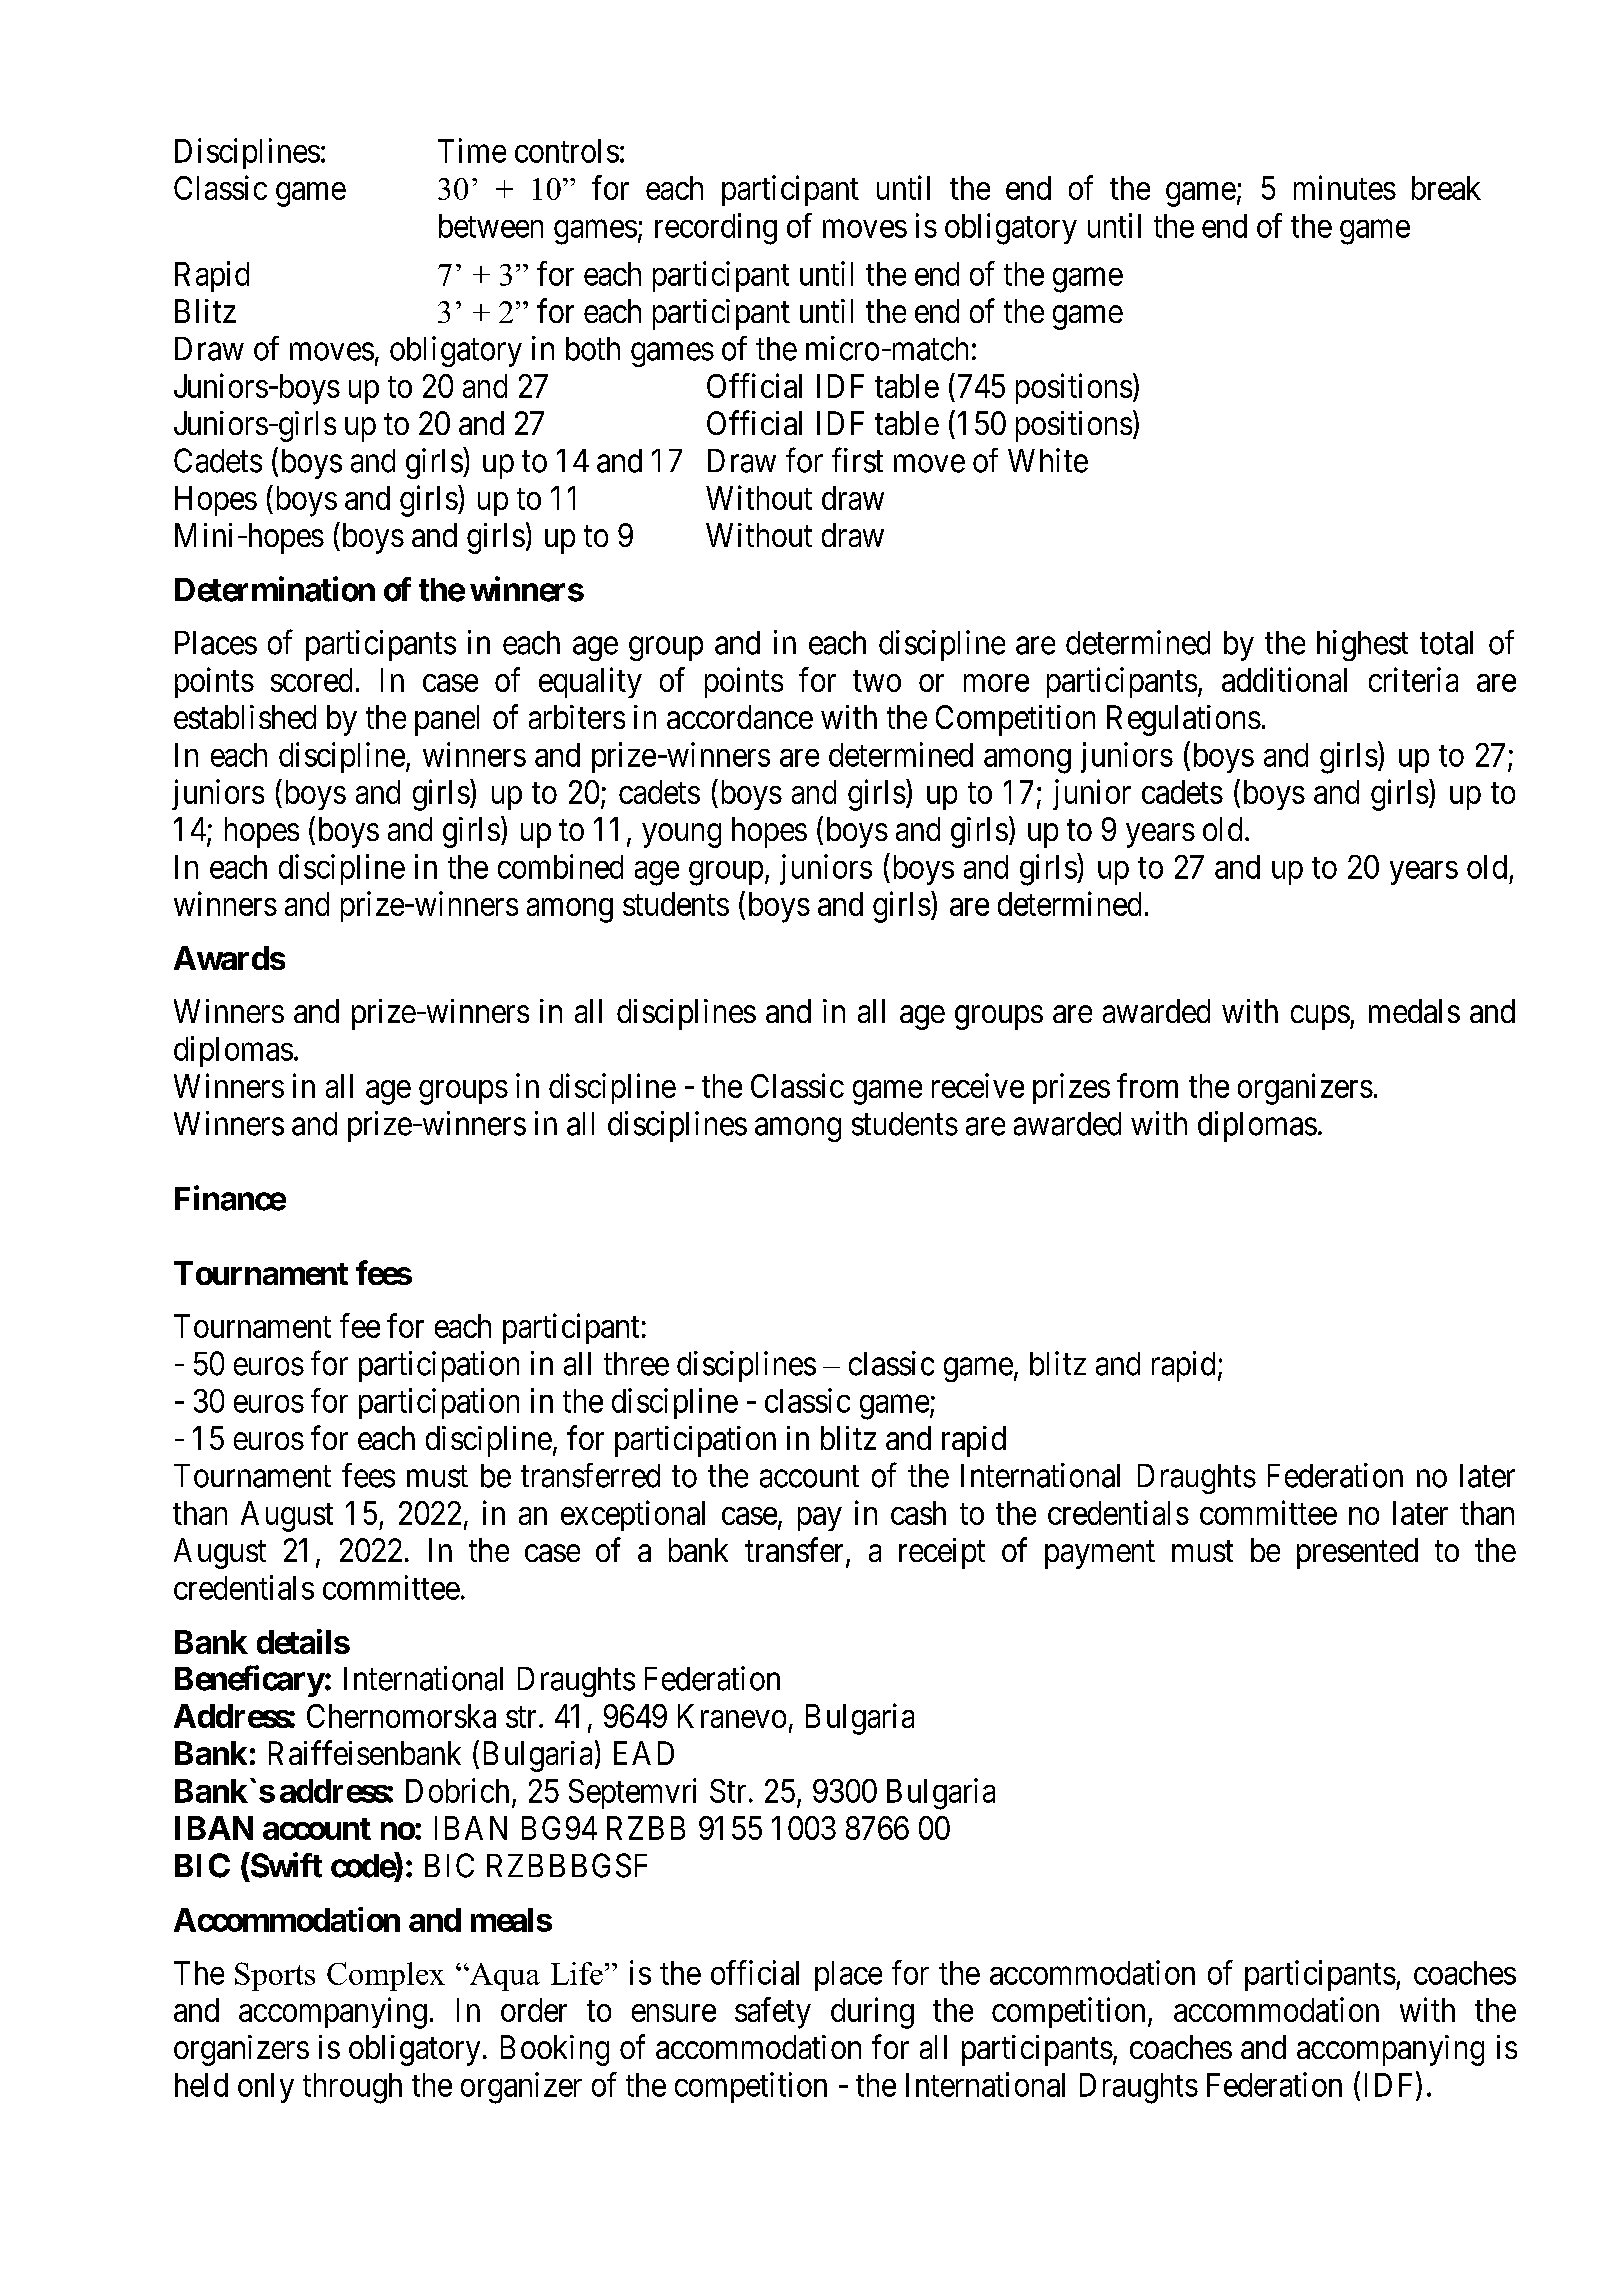 The height and width of the screenshot is (2279, 1611). I want to click on receipt, so click(942, 1553).
